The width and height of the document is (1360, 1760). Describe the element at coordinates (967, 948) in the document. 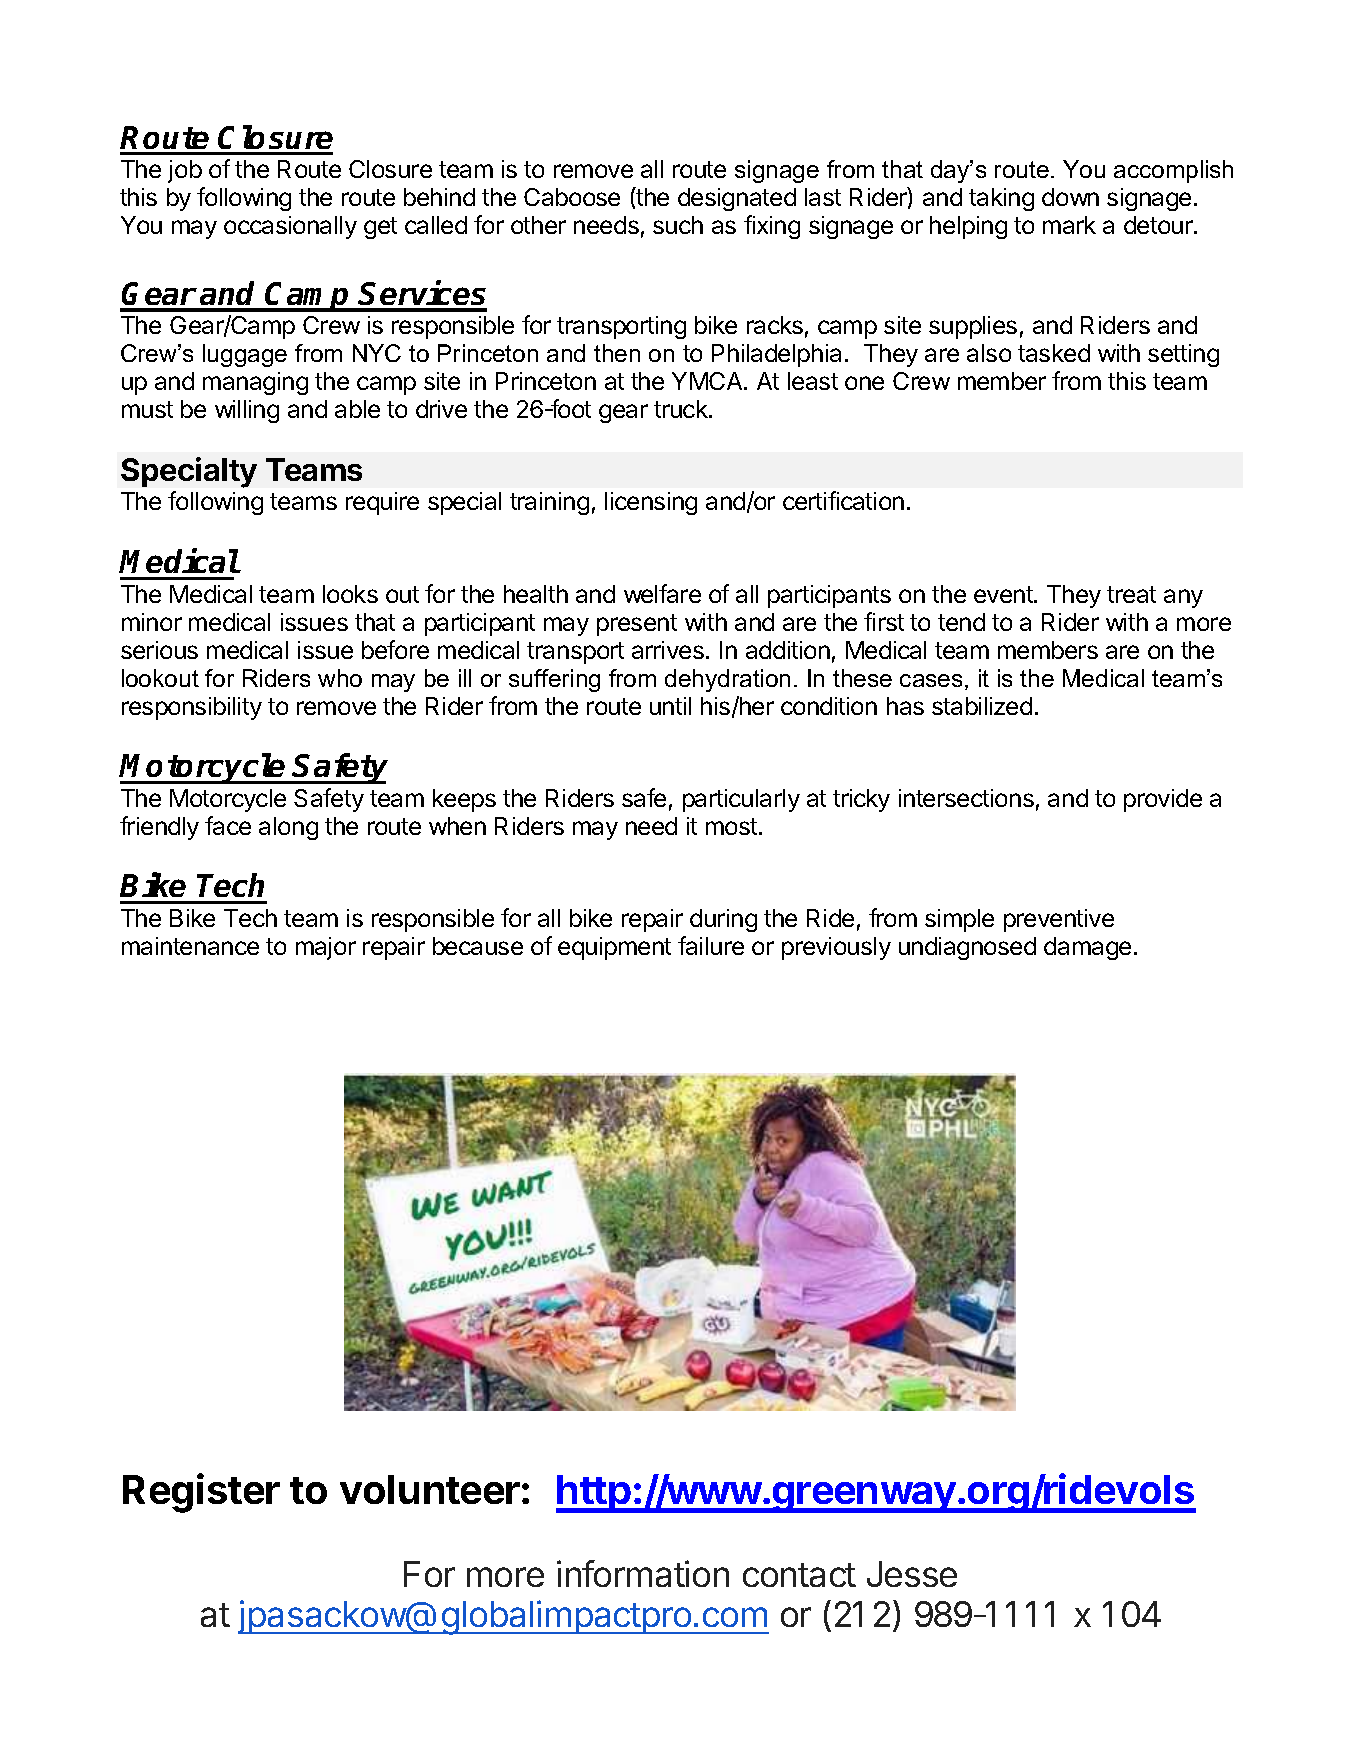

I see `undiagnosed` at that location.
